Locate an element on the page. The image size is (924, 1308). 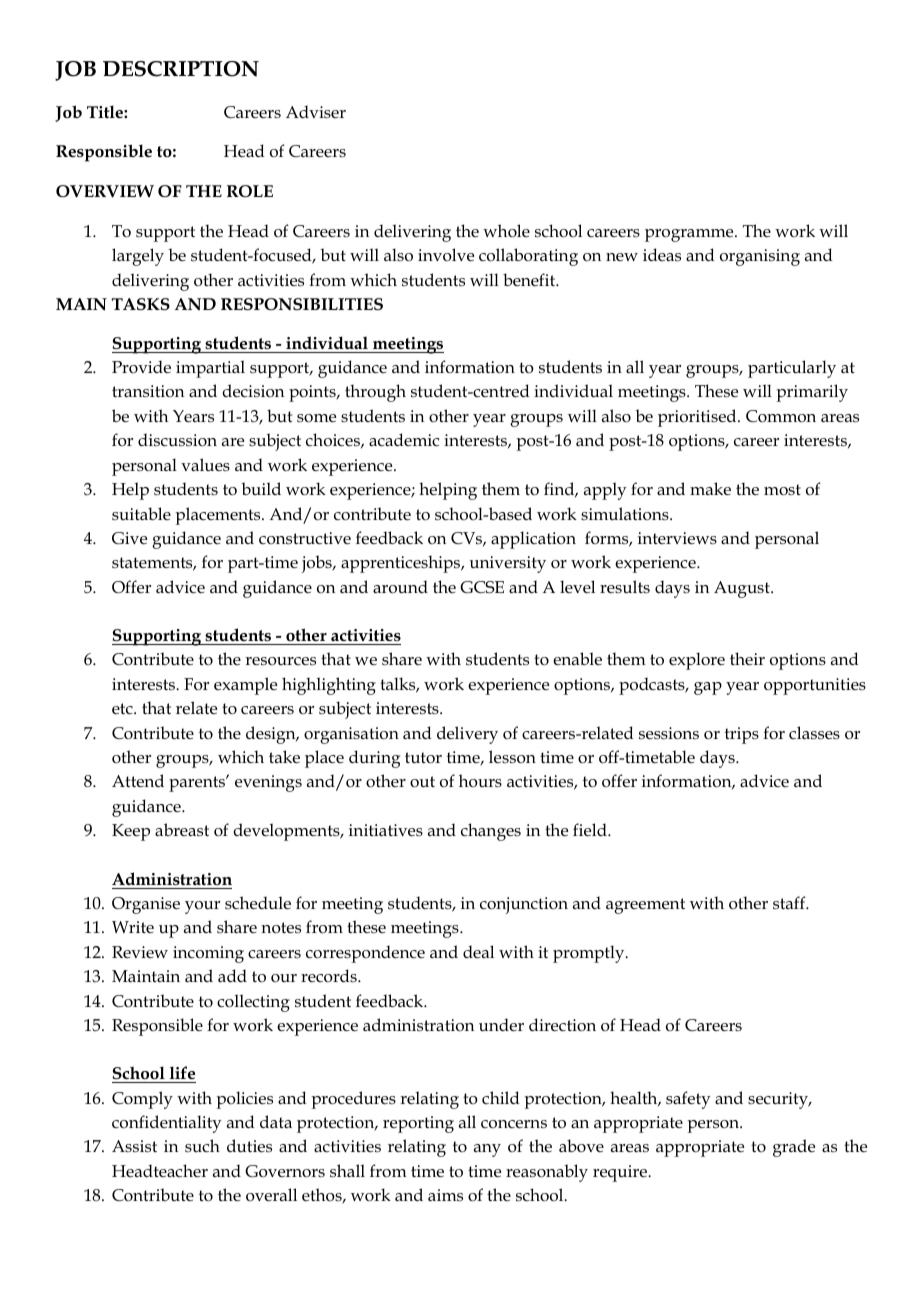
GCSE is located at coordinates (482, 587).
